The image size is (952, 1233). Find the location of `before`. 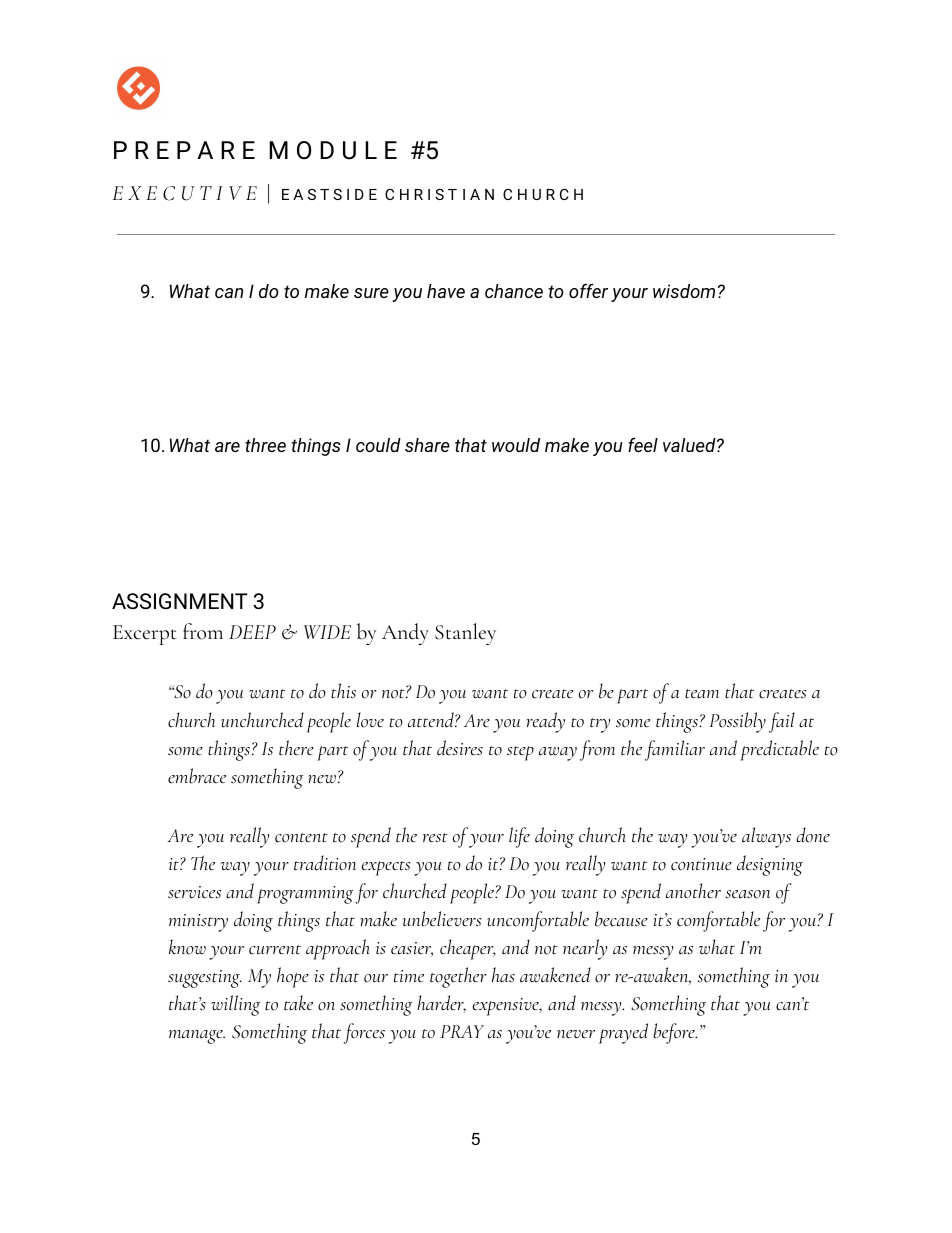

before is located at coordinates (675, 1033).
